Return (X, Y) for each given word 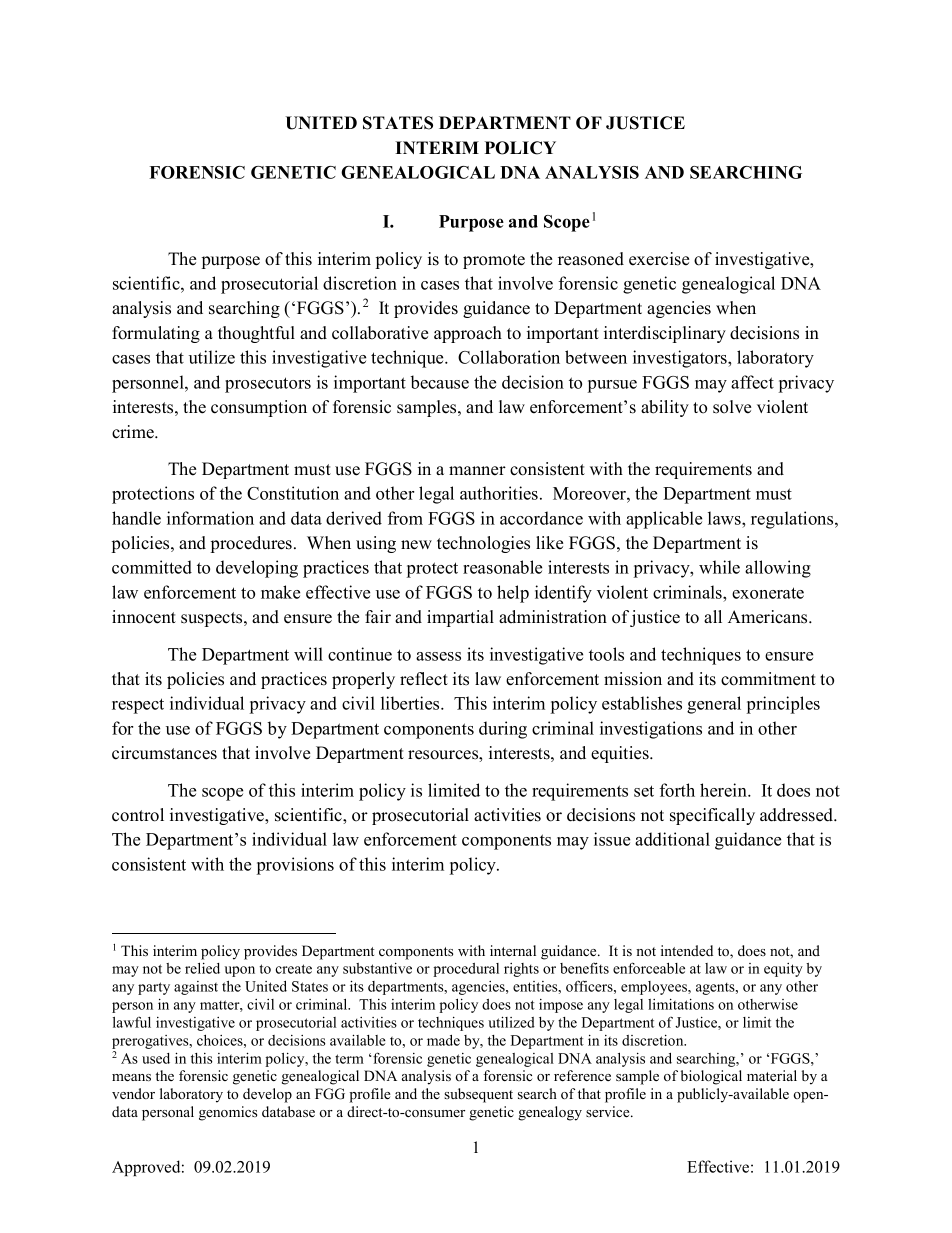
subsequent (478, 1095)
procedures (251, 544)
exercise (659, 259)
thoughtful (256, 334)
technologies (483, 544)
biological (711, 1077)
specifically (712, 816)
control (138, 815)
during (503, 730)
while (719, 567)
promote (494, 261)
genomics (228, 1113)
